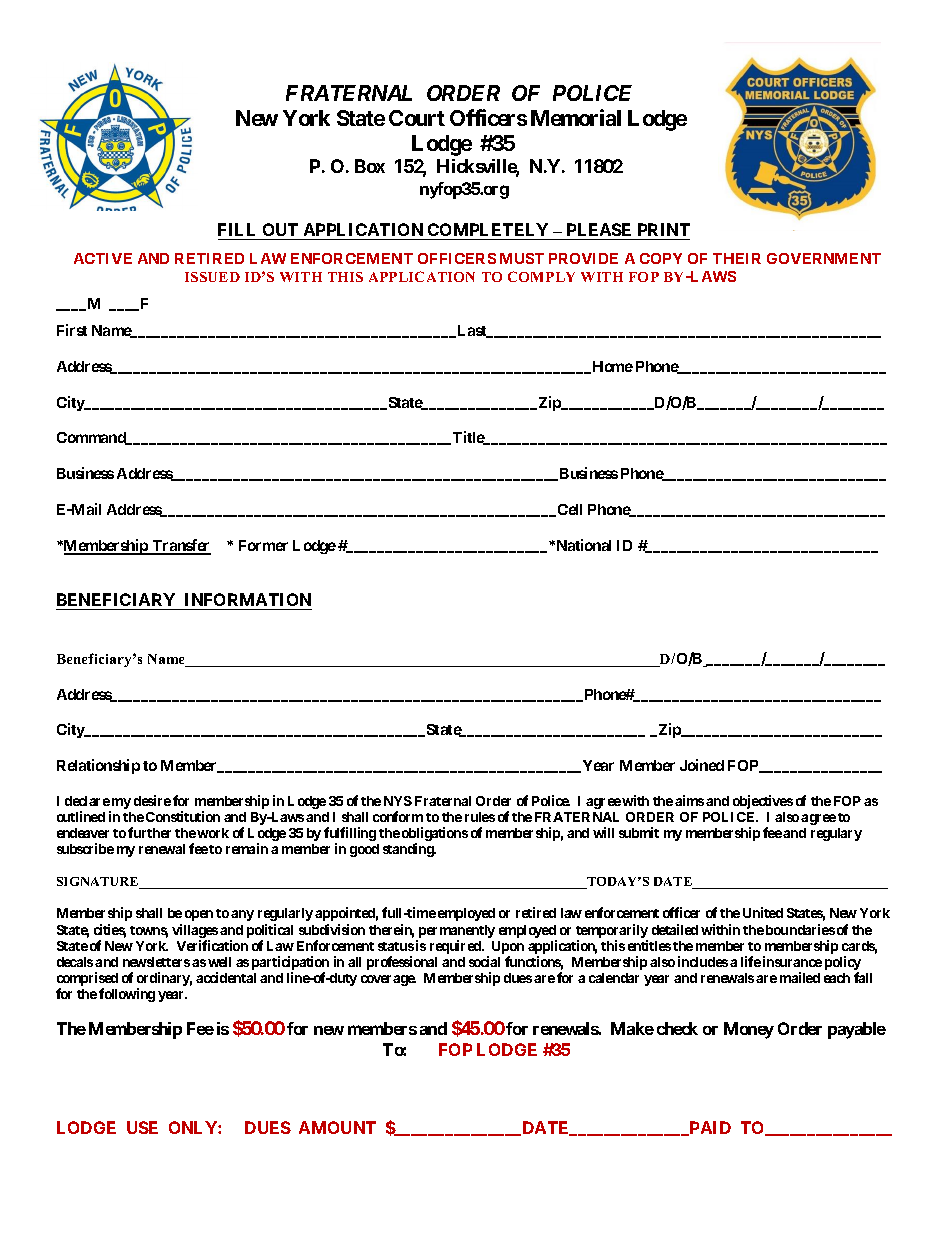 The image size is (952, 1233). What do you see at coordinates (103, 258) in the page?
I see `ACTIVE` at bounding box center [103, 258].
